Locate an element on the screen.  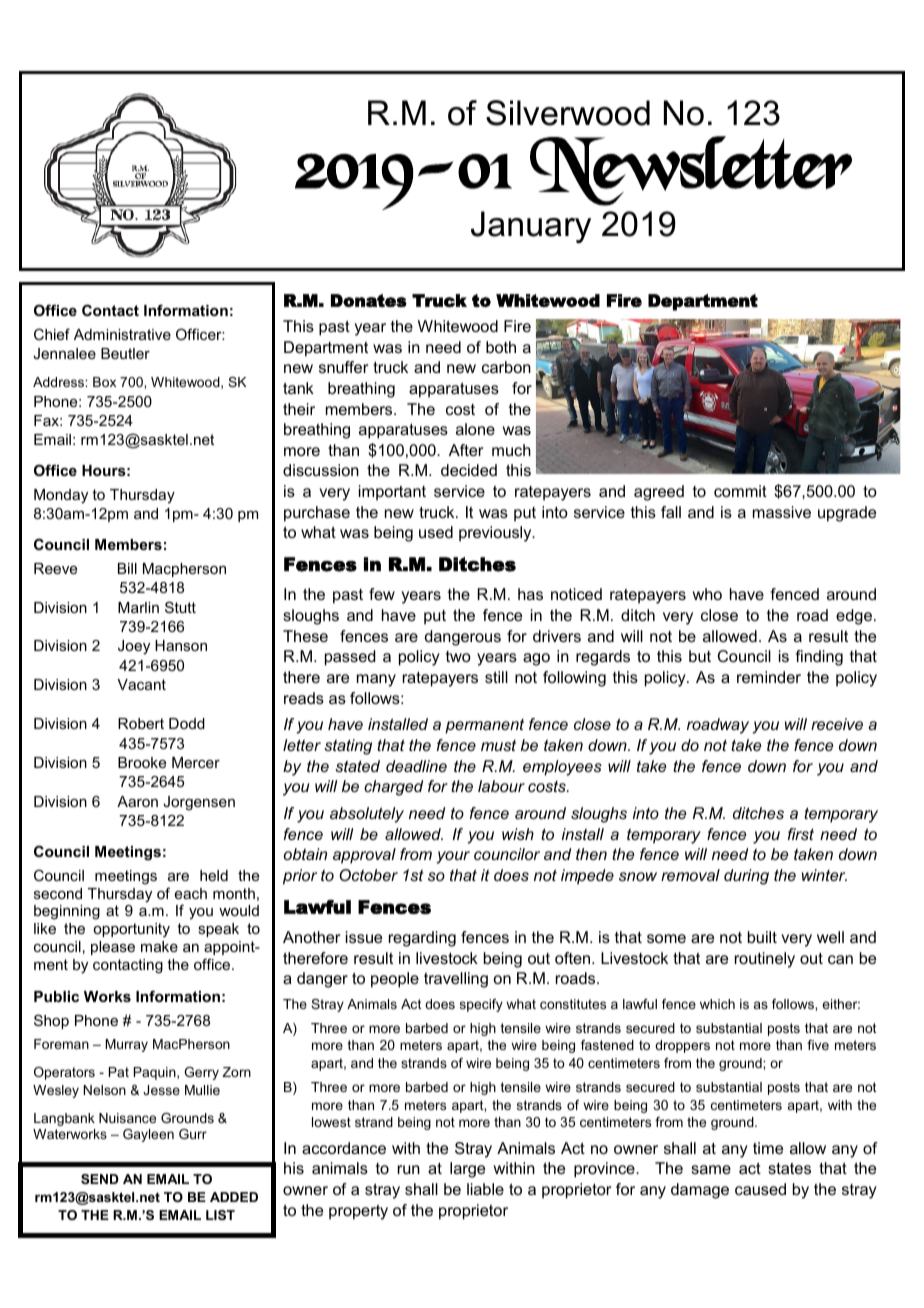
during is located at coordinates (746, 877).
